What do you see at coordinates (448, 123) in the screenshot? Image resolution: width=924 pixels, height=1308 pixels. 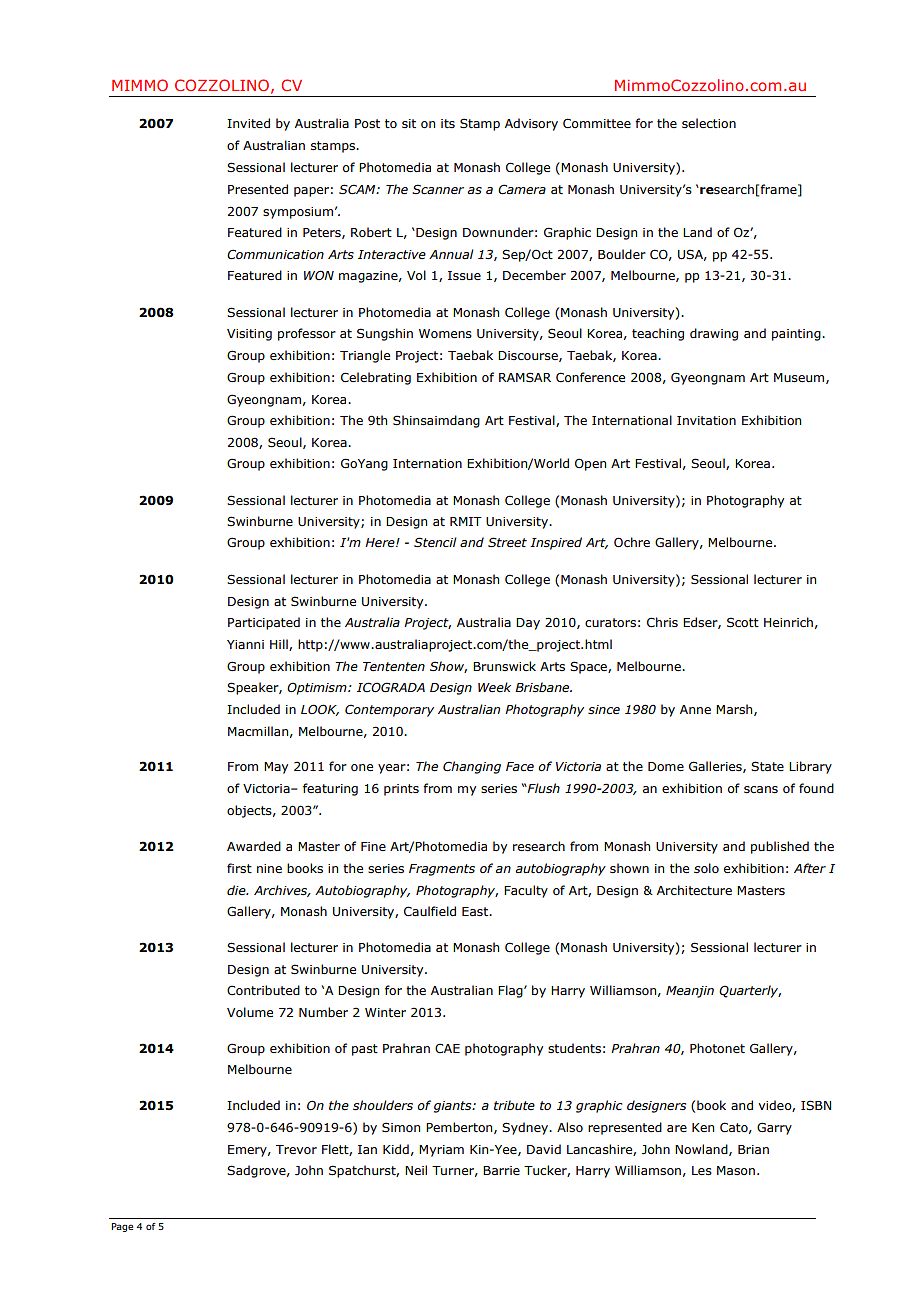 I see `its` at bounding box center [448, 123].
